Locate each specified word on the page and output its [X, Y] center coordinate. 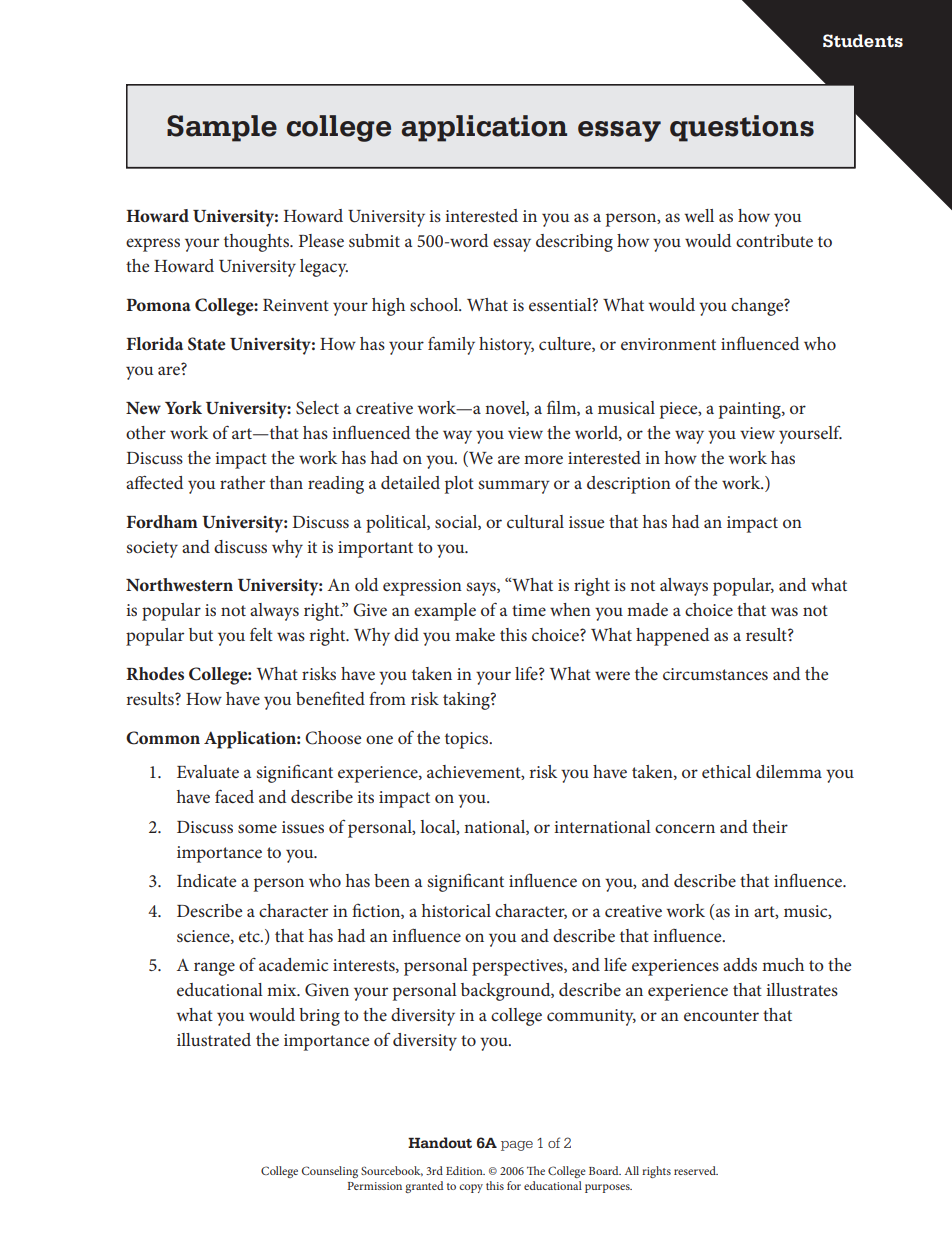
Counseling [330, 1172]
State [207, 344]
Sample [222, 128]
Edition [465, 1170]
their [770, 826]
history [506, 346]
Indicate [206, 880]
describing [574, 243]
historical [456, 910]
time [529, 610]
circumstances [715, 674]
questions [742, 128]
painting [751, 410]
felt [261, 634]
